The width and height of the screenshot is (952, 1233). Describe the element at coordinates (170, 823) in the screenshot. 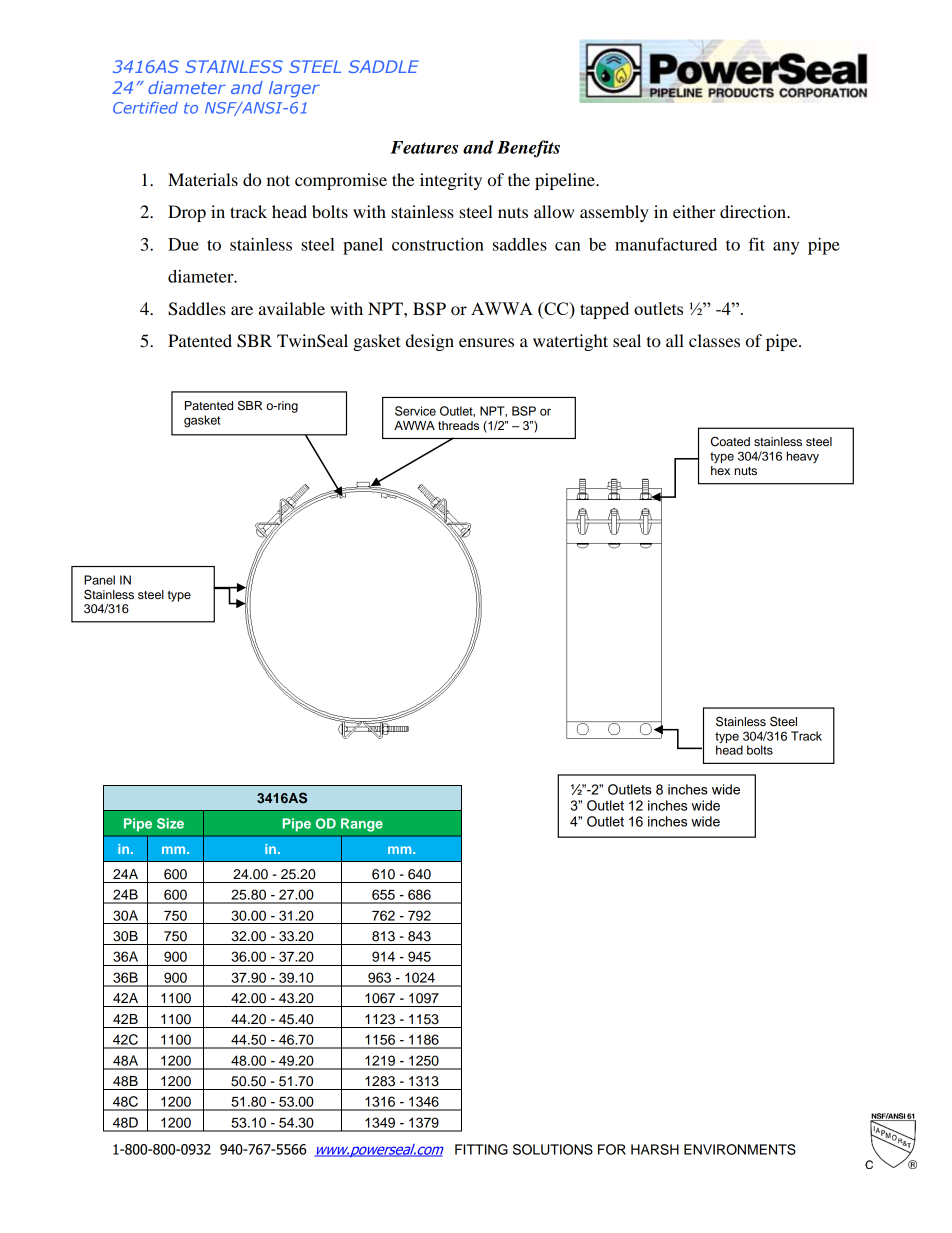

I see `Size` at that location.
